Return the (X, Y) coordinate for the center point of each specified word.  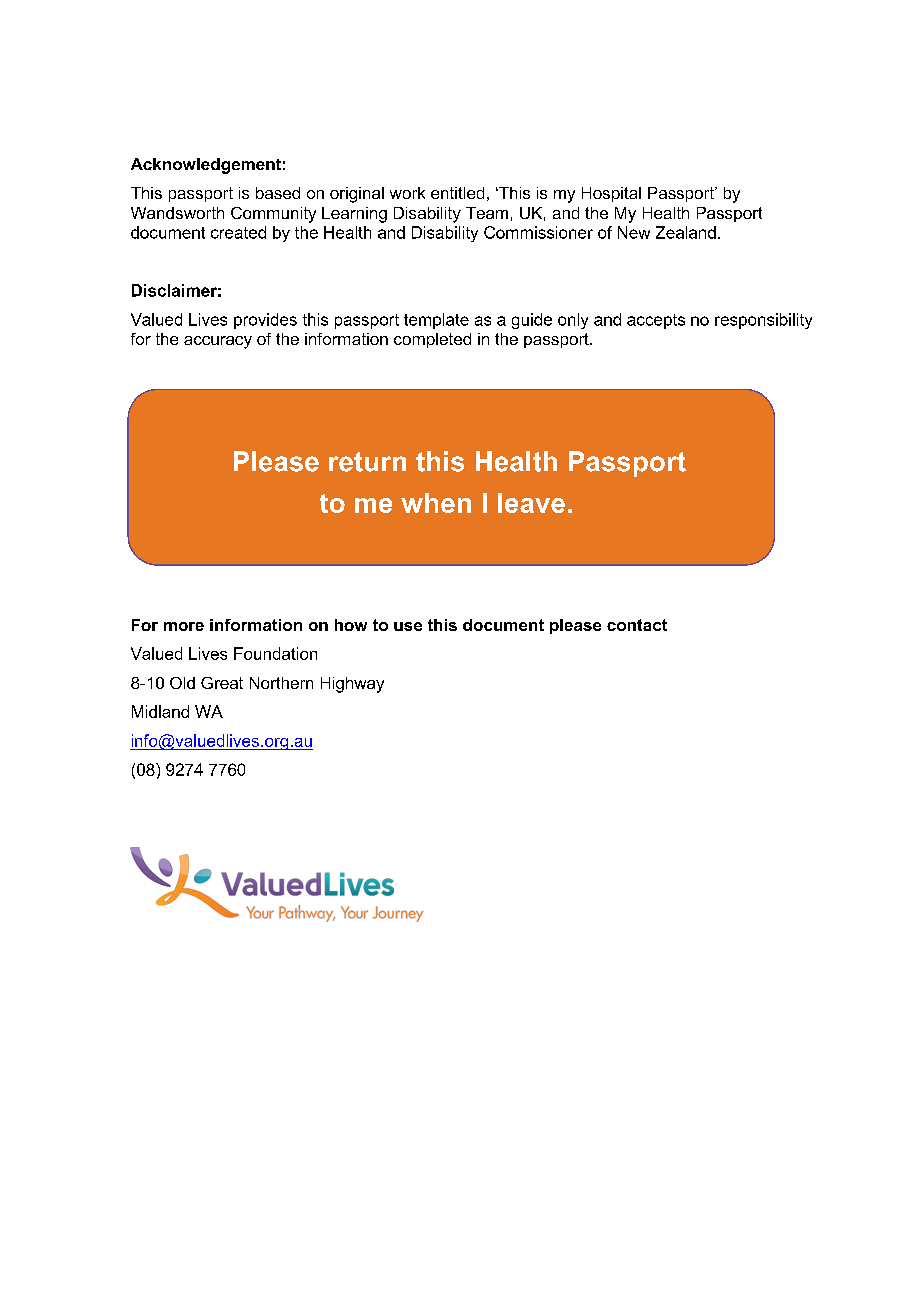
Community (273, 215)
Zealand (686, 232)
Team (487, 213)
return (367, 462)
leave (531, 503)
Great (222, 683)
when (436, 503)
